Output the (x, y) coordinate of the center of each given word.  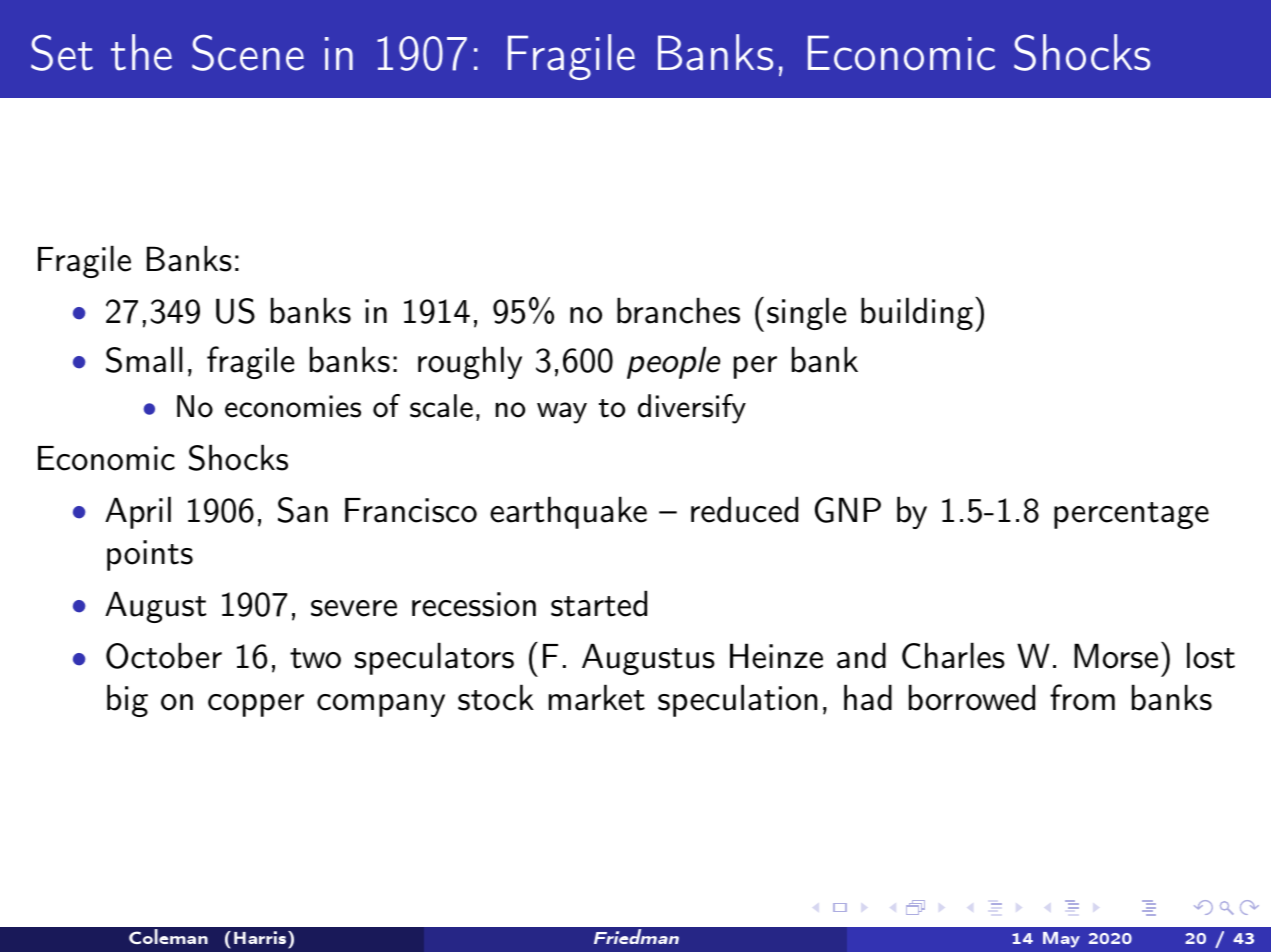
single (806, 313)
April (138, 512)
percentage (1131, 515)
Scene (248, 52)
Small (144, 359)
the (141, 52)
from (1082, 697)
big (127, 700)
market (597, 697)
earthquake (568, 512)
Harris (261, 937)
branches (678, 310)
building (917, 313)
